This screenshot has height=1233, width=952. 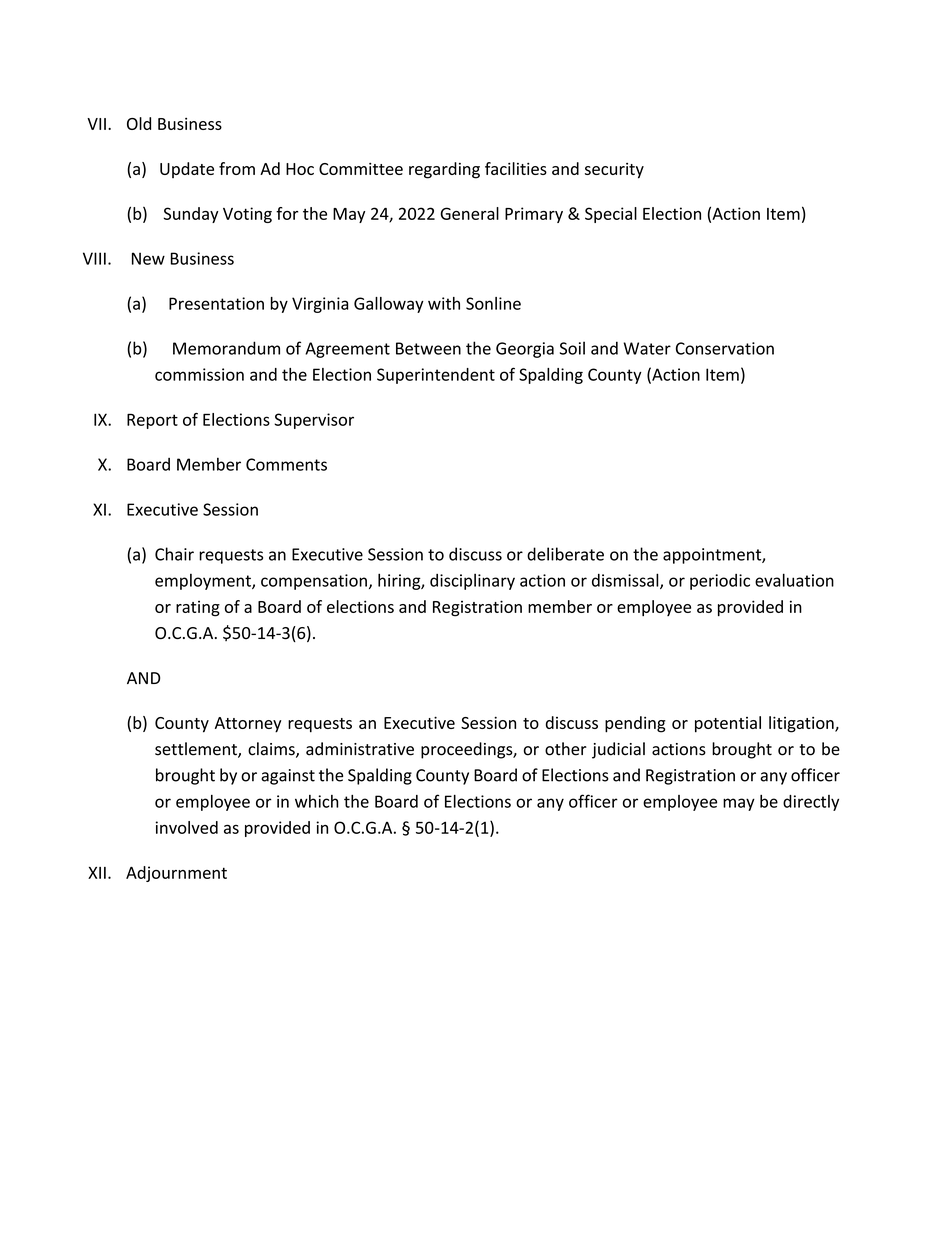 What do you see at coordinates (614, 171) in the screenshot?
I see `security` at bounding box center [614, 171].
